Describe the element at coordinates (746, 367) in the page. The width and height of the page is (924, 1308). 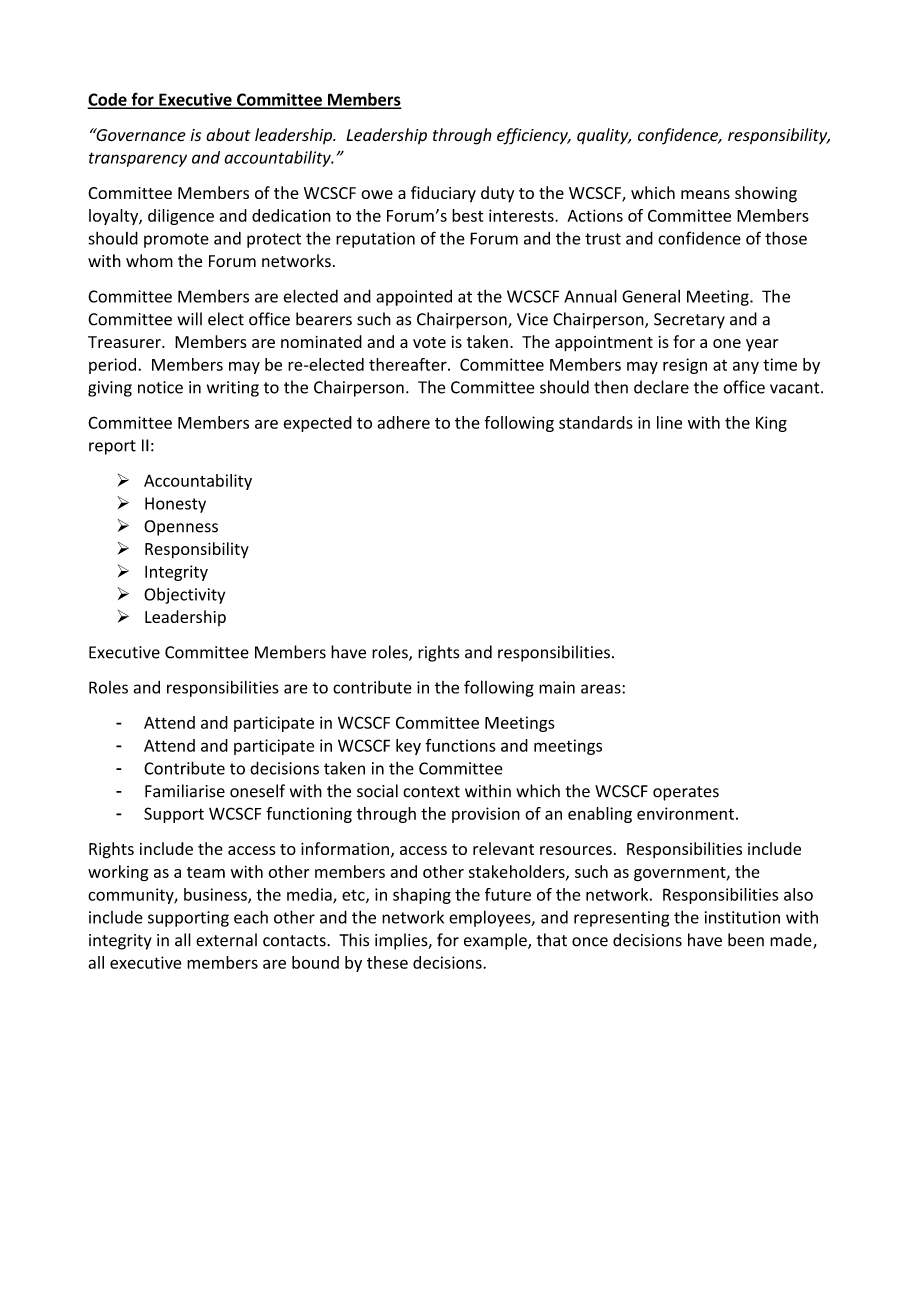
I see `any` at that location.
